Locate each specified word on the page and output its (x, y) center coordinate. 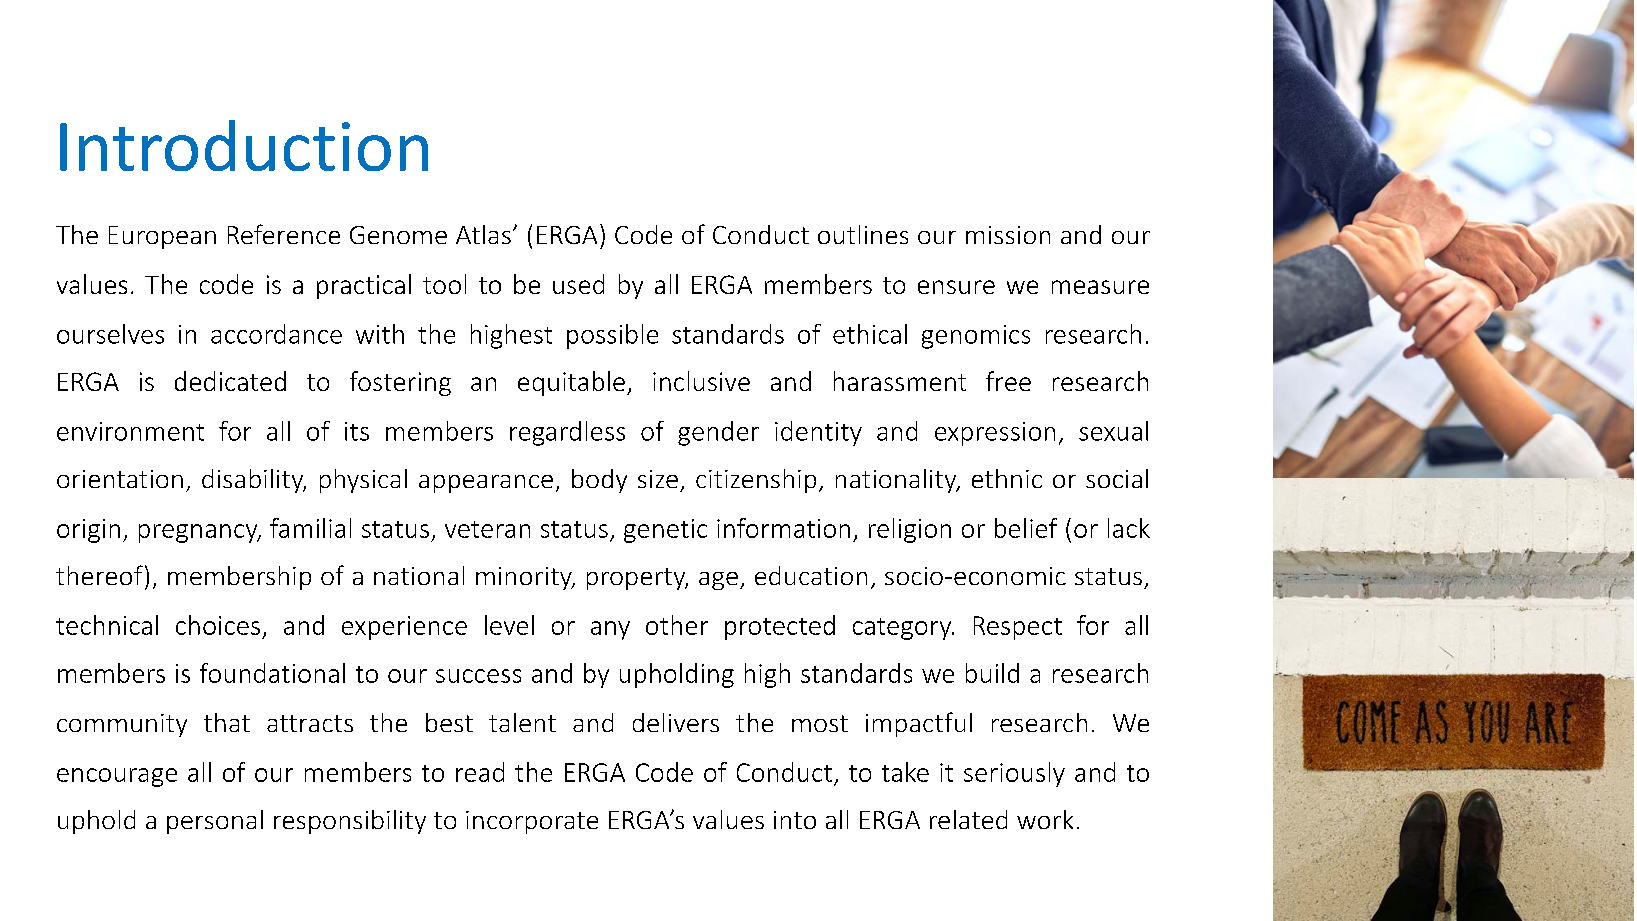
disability (254, 481)
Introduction (244, 145)
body (599, 481)
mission (1008, 235)
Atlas (483, 234)
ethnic (1007, 478)
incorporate (532, 822)
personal (215, 822)
